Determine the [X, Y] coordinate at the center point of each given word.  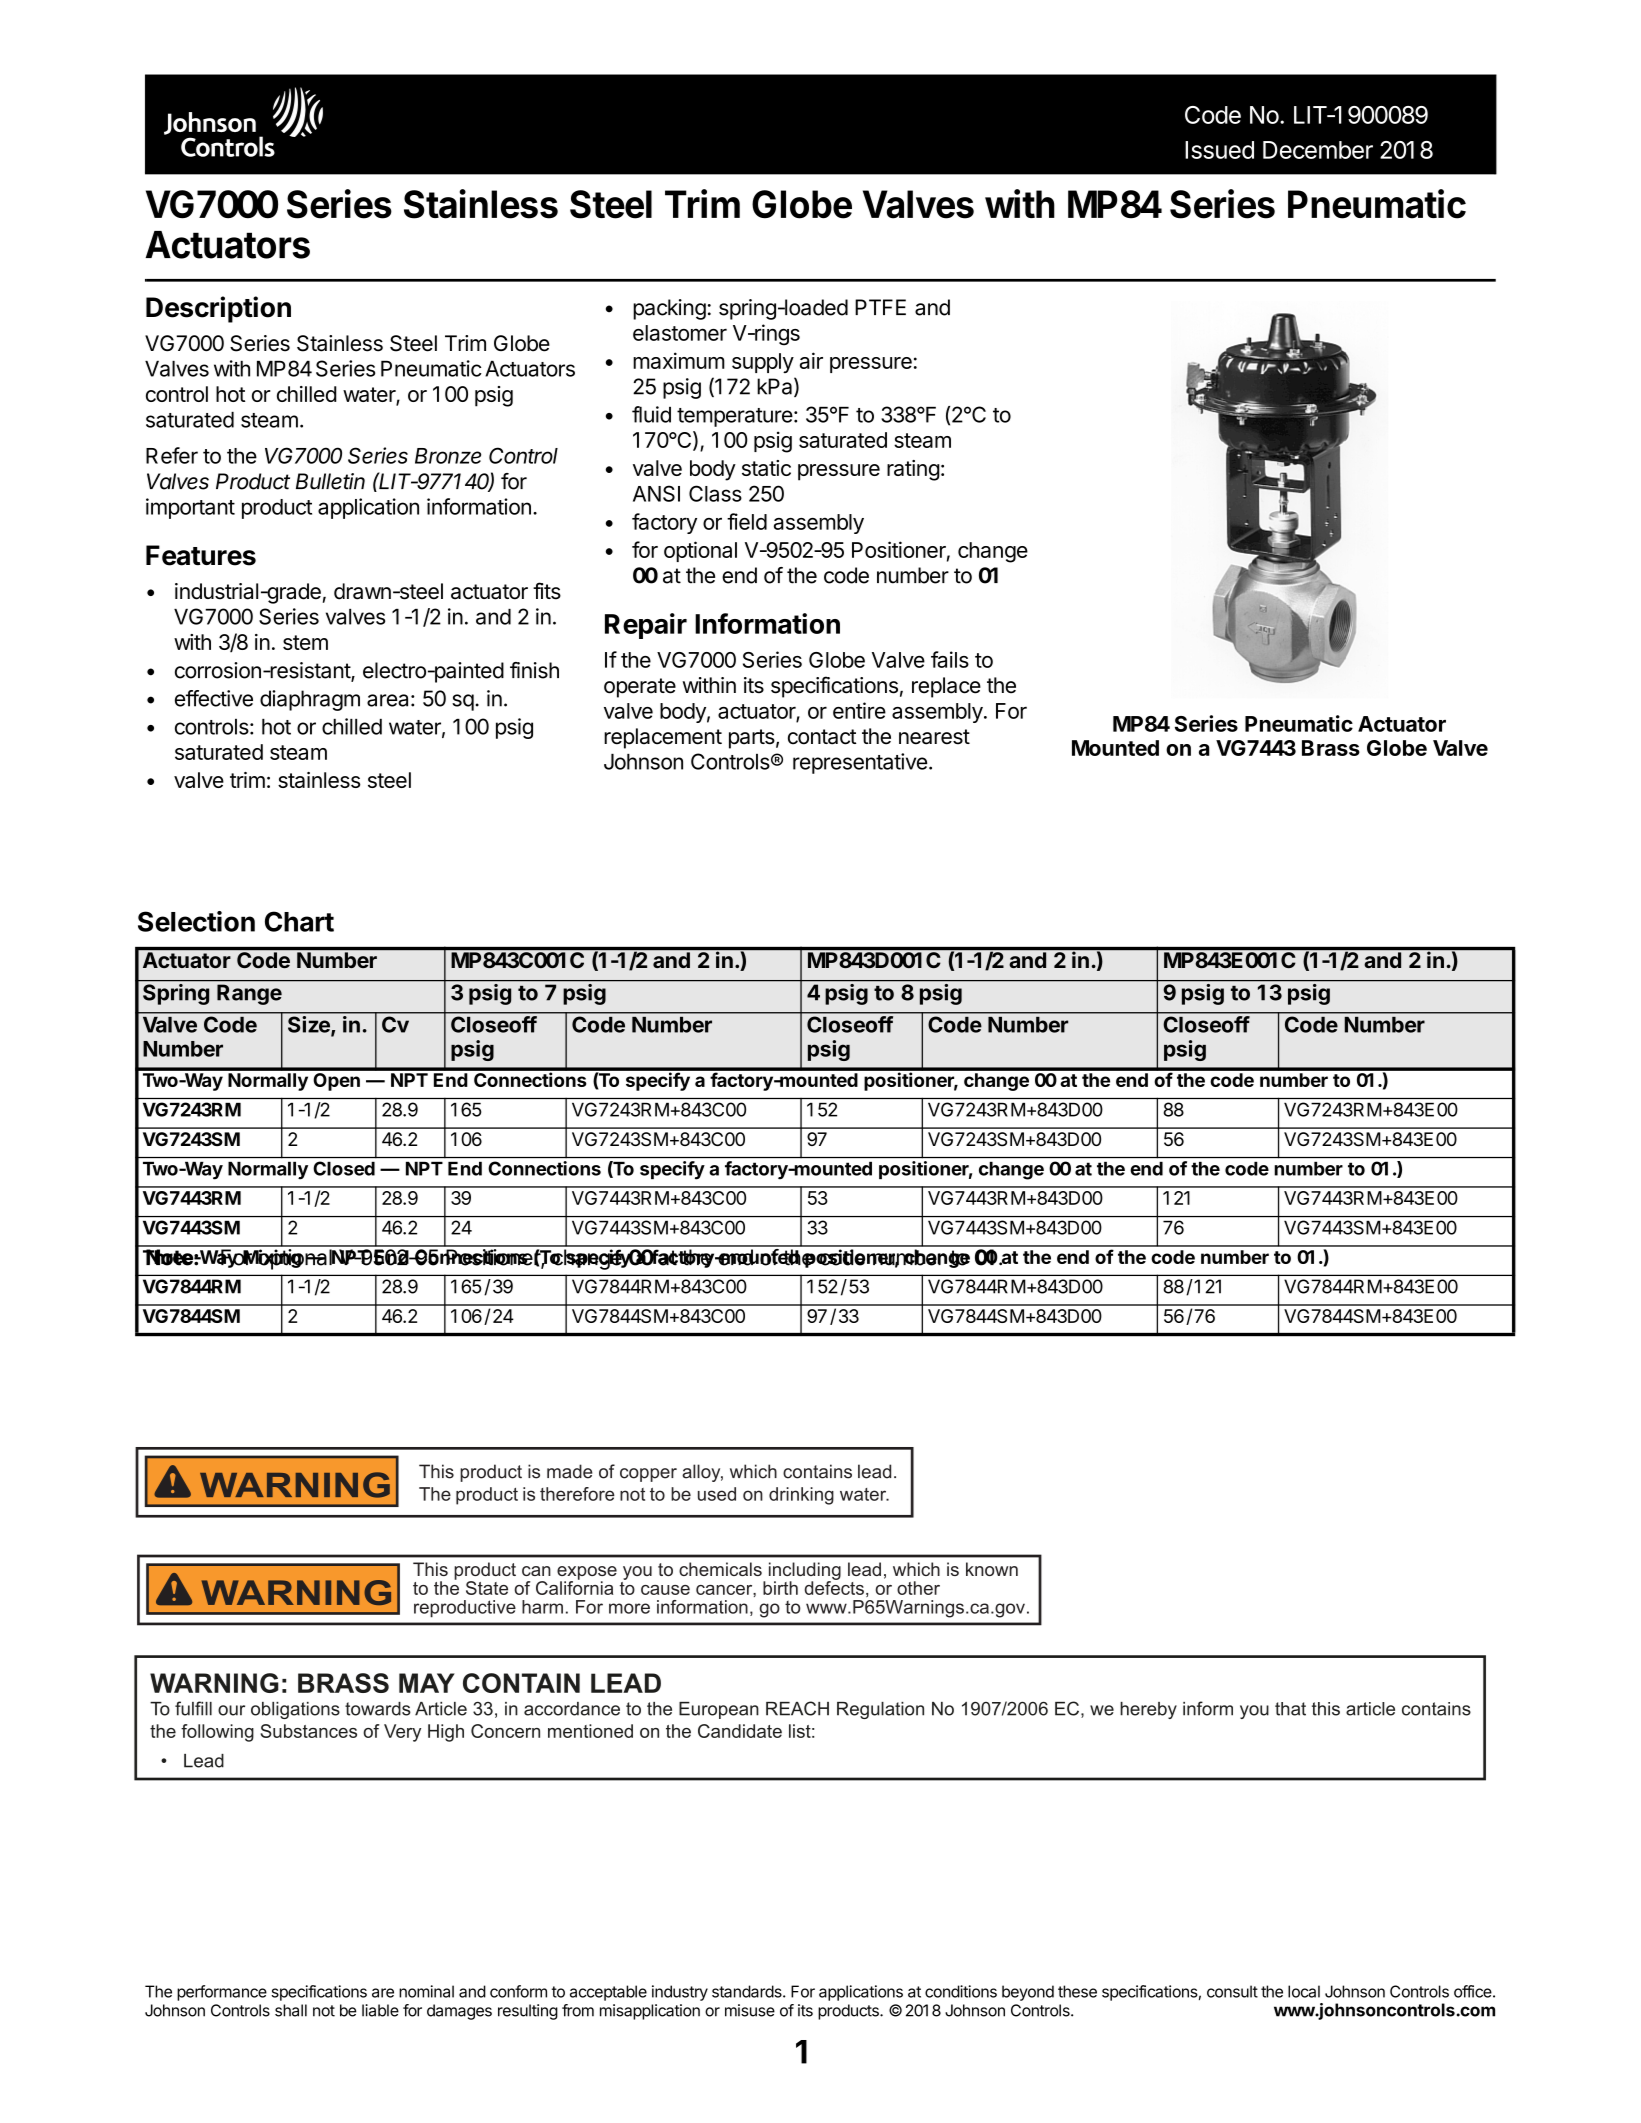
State [487, 1588]
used [717, 1494]
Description [218, 309]
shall [291, 2010]
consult [1232, 1991]
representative [860, 763]
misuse [750, 2010]
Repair [646, 626]
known [992, 1569]
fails [950, 659]
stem [305, 642]
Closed [344, 1168]
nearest [934, 737]
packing [669, 309]
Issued [1219, 150]
